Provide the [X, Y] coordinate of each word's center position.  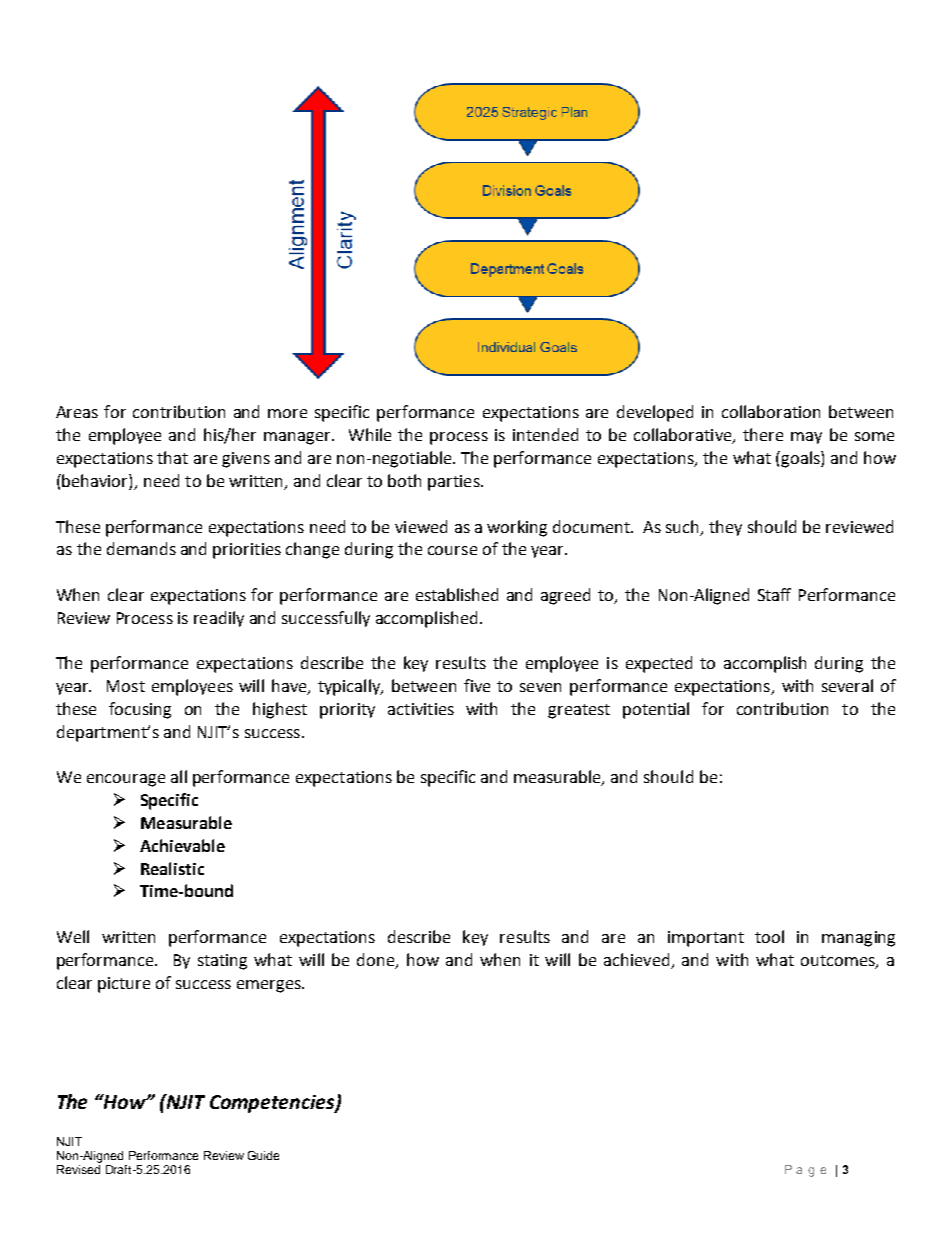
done [377, 960]
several [847, 685]
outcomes [839, 961]
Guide [263, 1155]
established [457, 594]
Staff [774, 594]
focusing [140, 710]
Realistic [172, 868]
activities [421, 709]
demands [141, 548]
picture [124, 985]
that [172, 457]
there [763, 434]
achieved [636, 959]
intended [545, 434]
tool [769, 936]
